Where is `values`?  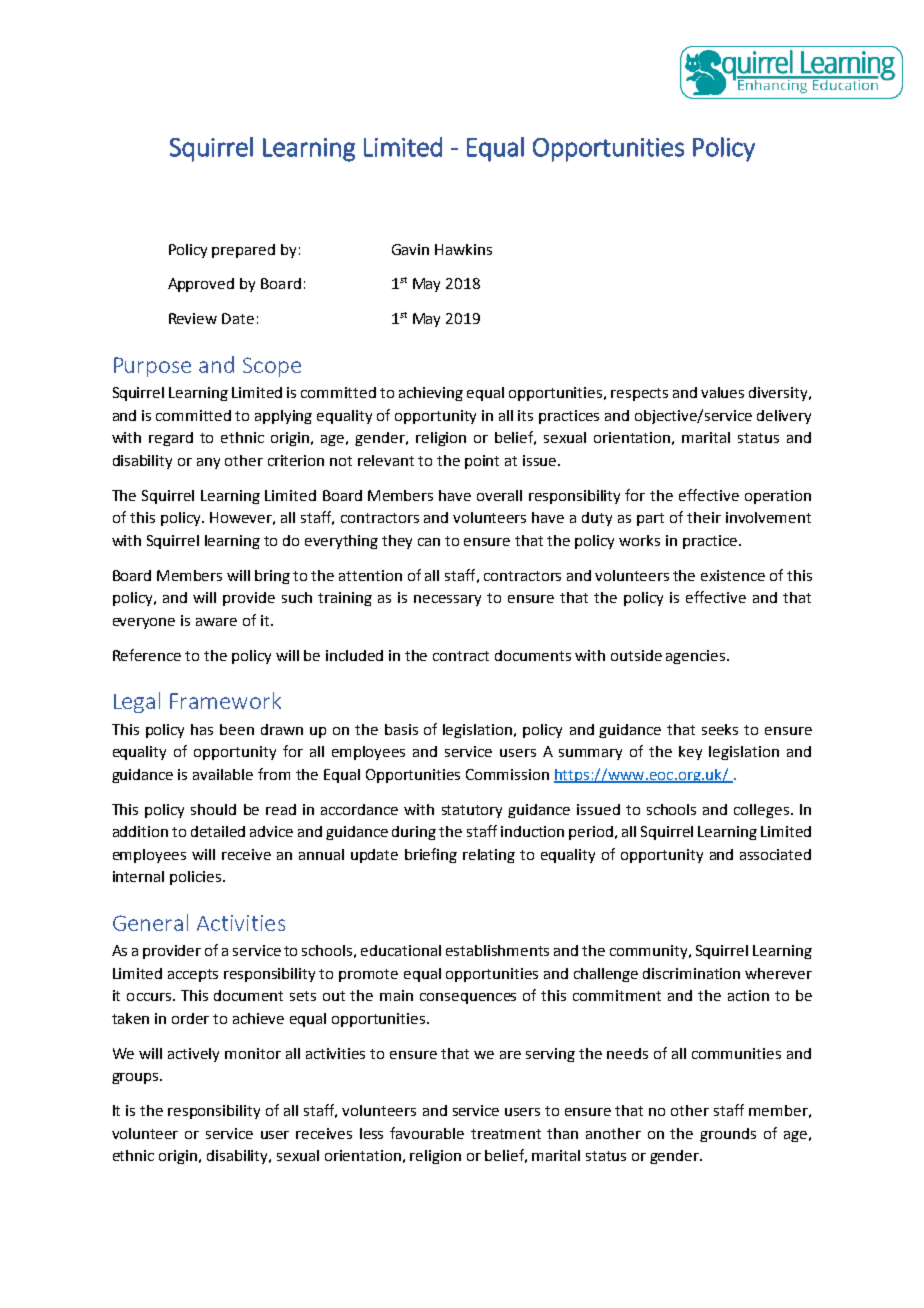 values is located at coordinates (722, 392).
